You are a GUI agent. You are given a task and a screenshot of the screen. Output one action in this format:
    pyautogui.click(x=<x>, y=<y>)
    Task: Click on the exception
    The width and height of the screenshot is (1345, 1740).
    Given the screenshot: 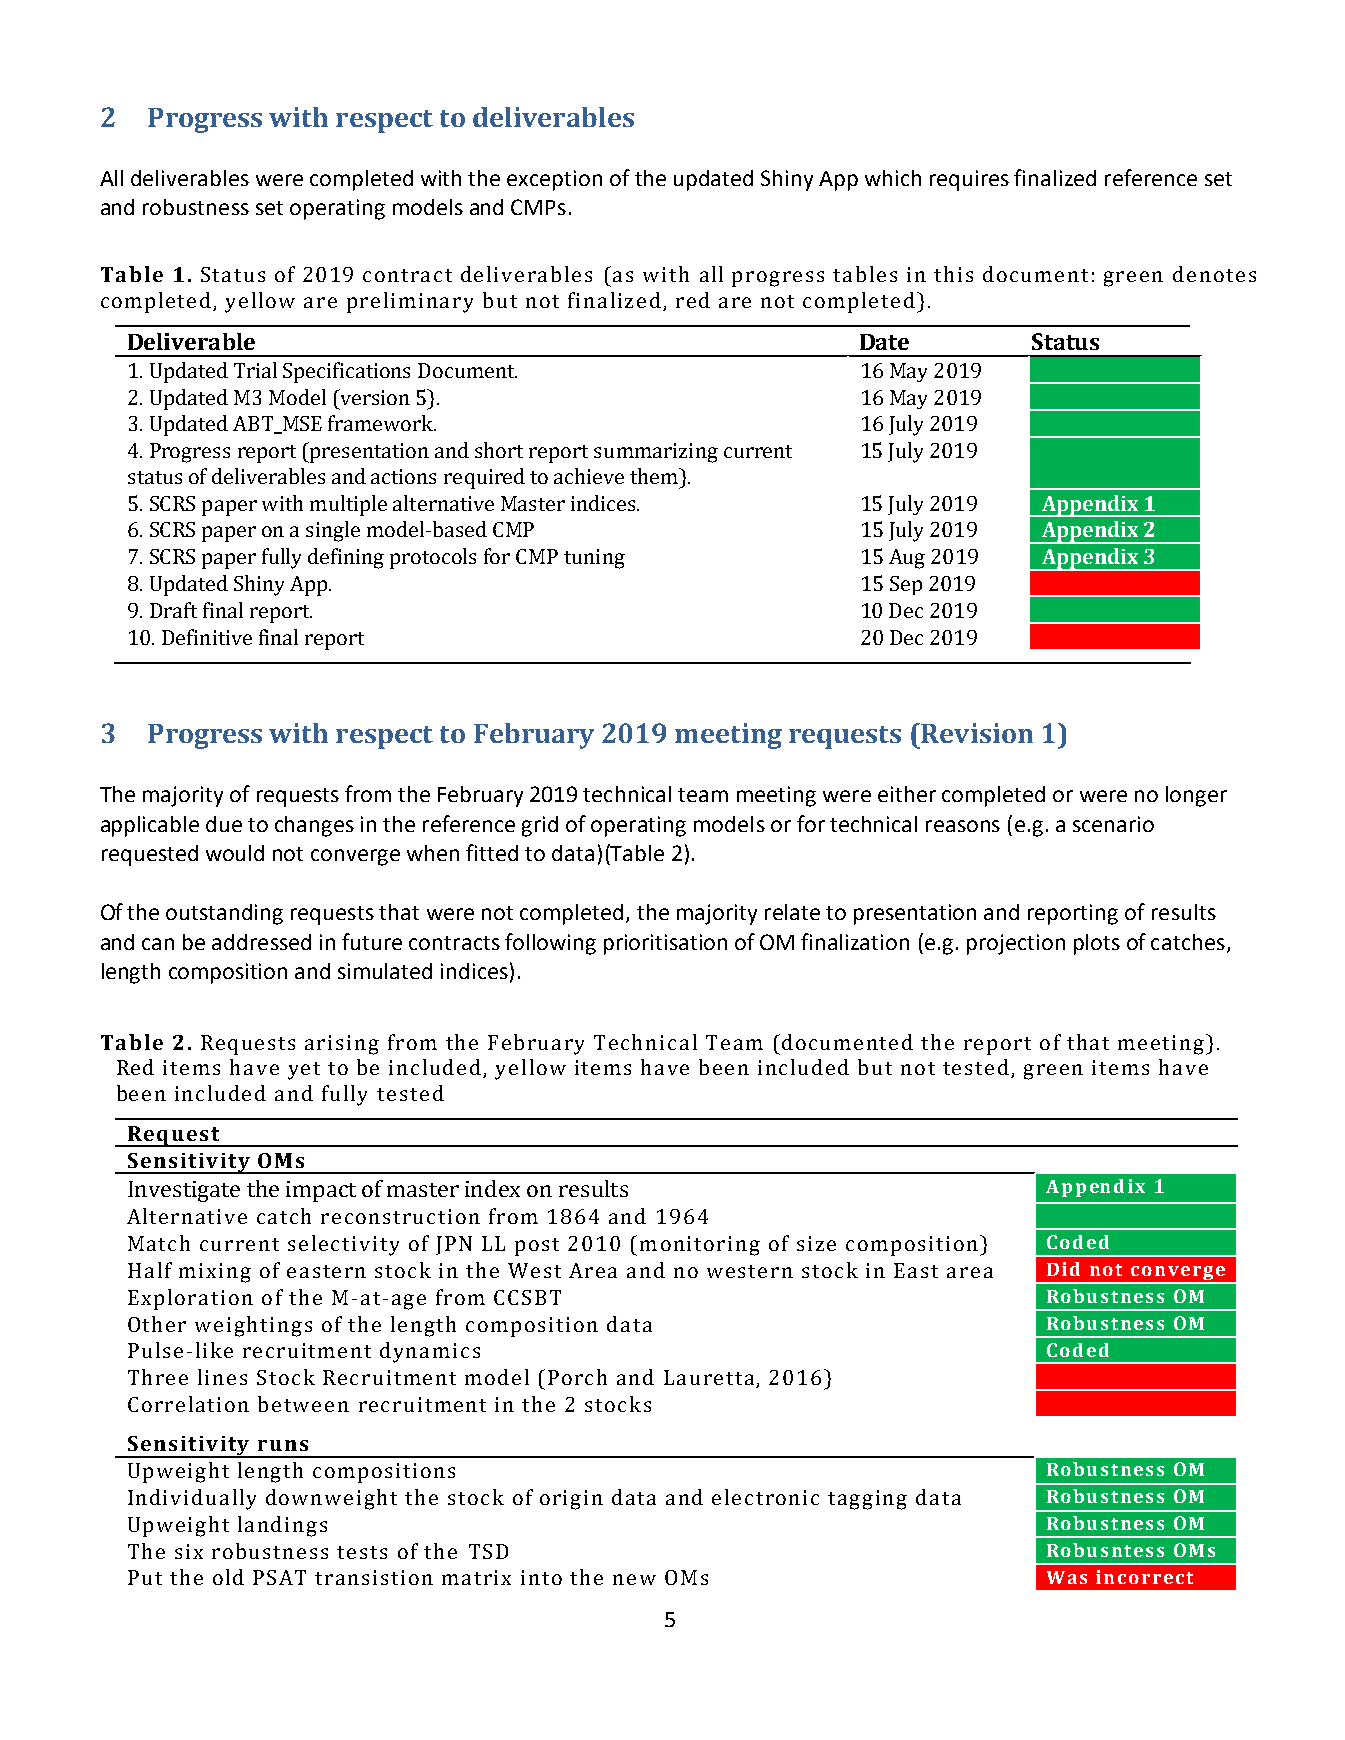 What is the action you would take?
    pyautogui.click(x=554, y=180)
